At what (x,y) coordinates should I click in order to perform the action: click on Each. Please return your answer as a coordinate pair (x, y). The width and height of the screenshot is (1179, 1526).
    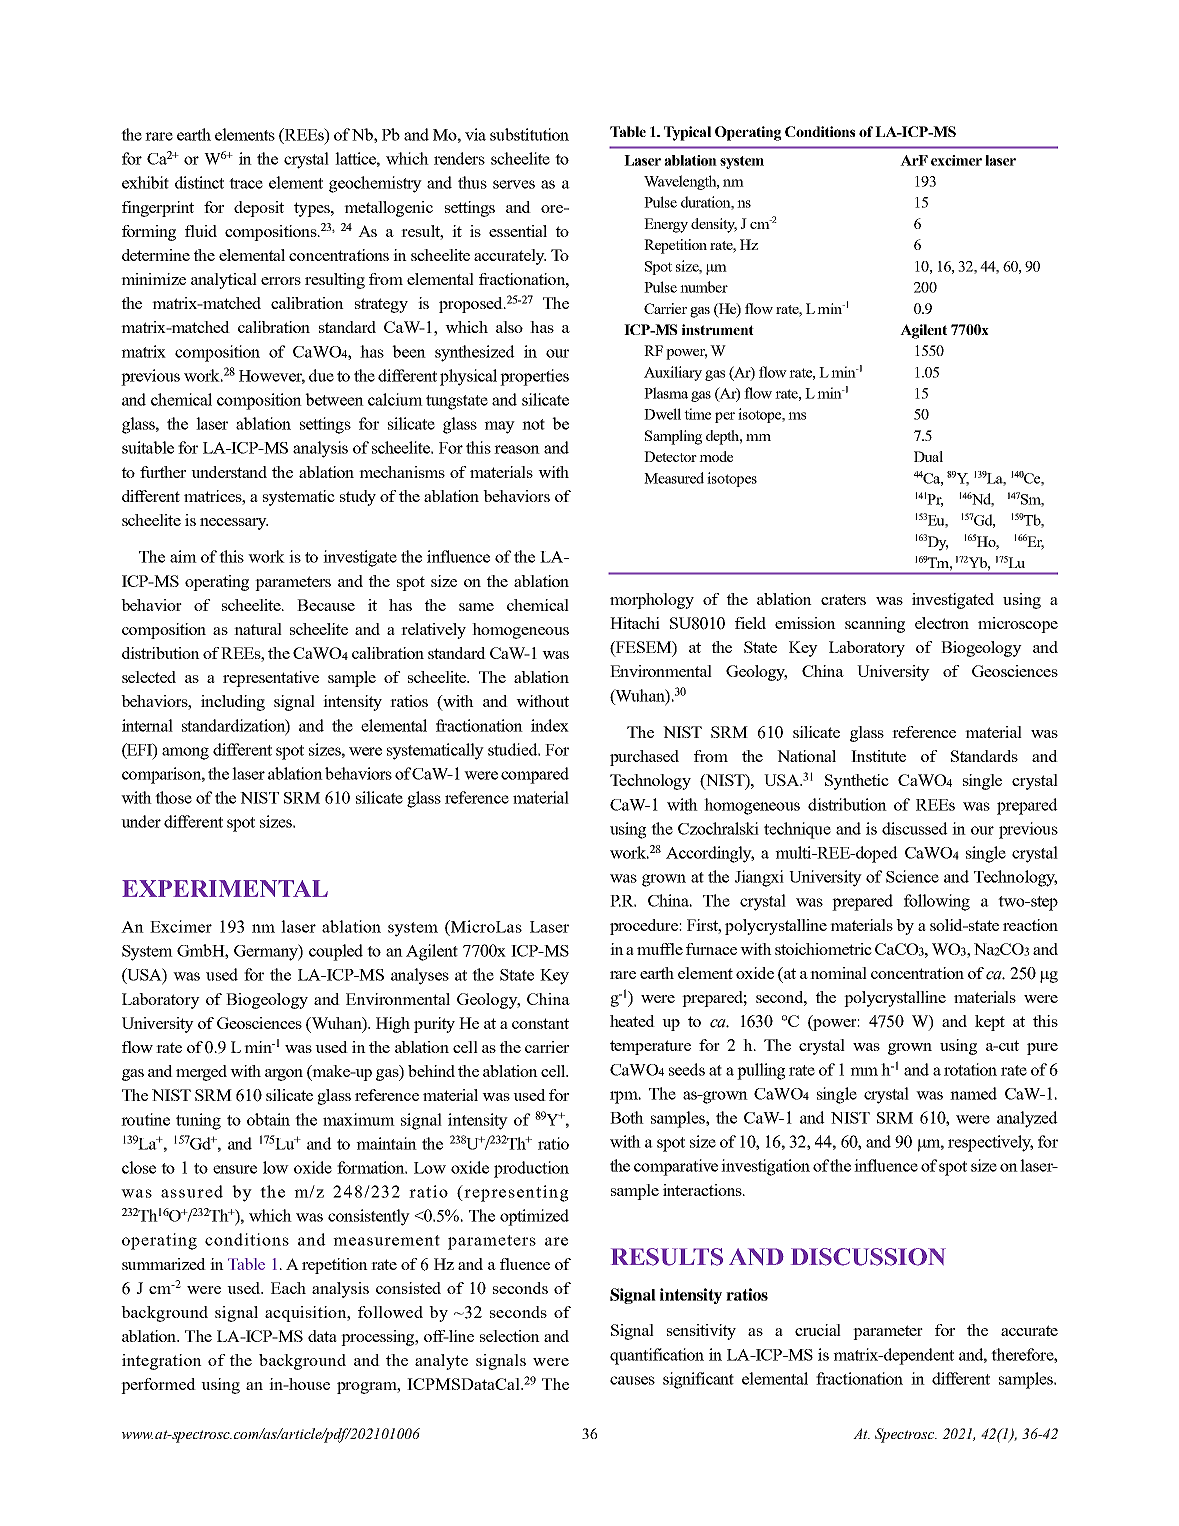
    Looking at the image, I should click on (288, 1288).
